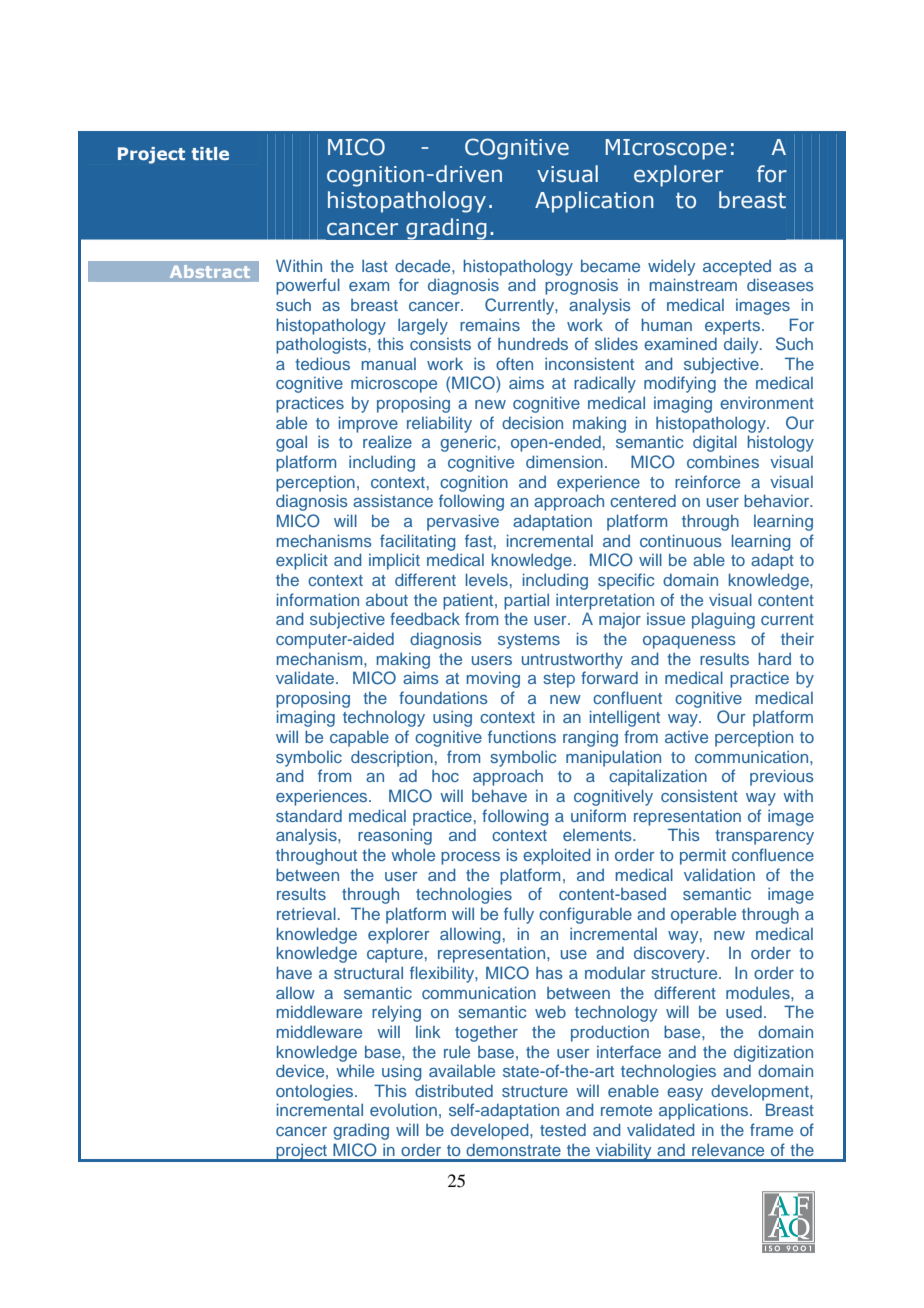 The height and width of the page is (1308, 924). I want to click on active, so click(686, 737).
